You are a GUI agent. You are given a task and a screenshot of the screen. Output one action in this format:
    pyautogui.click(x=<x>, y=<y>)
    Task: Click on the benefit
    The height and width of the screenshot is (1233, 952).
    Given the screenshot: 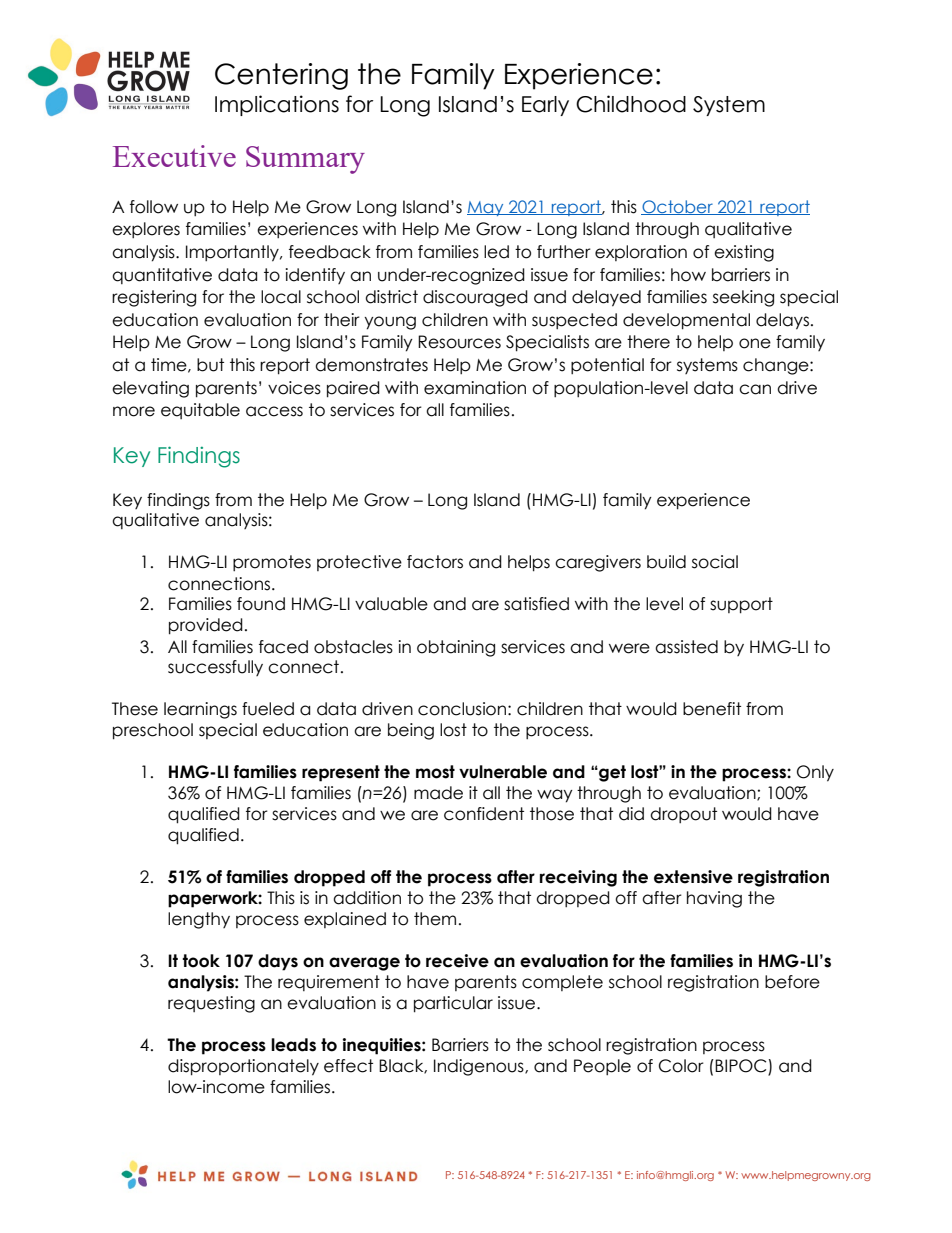 What is the action you would take?
    pyautogui.click(x=712, y=709)
